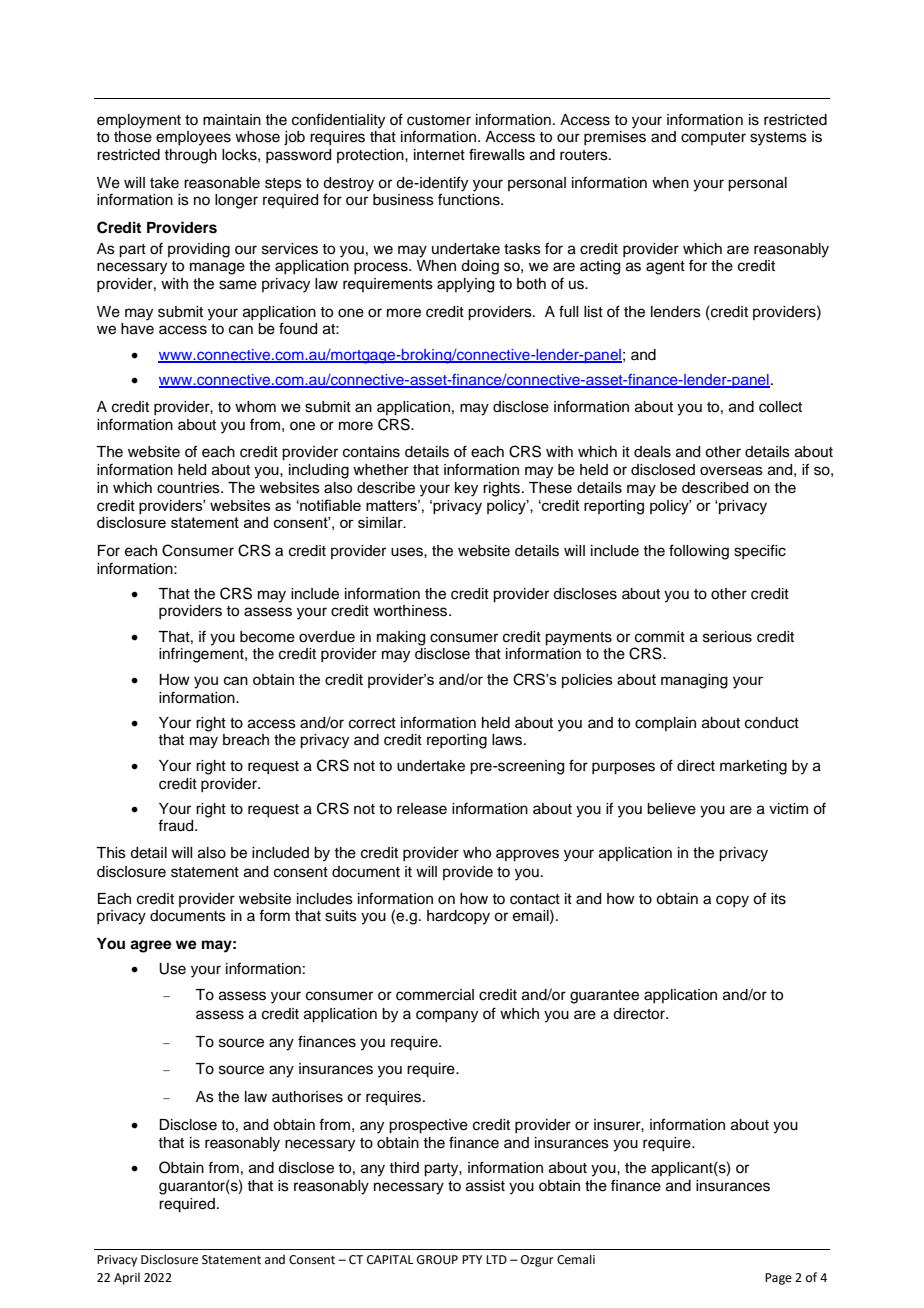 The height and width of the image is (1308, 924). What do you see at coordinates (671, 809) in the image?
I see `believe` at bounding box center [671, 809].
